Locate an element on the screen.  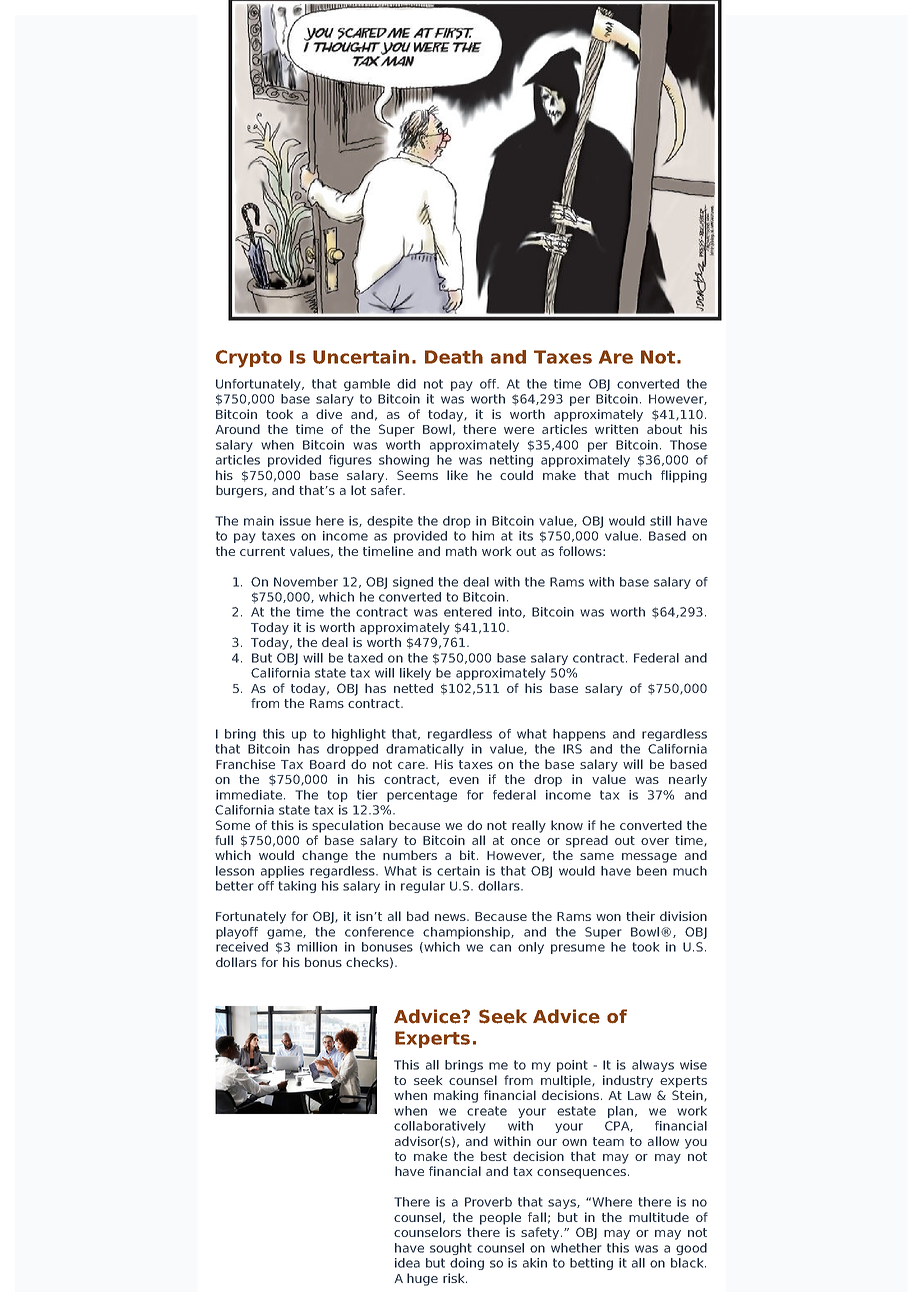
create is located at coordinates (487, 1111).
